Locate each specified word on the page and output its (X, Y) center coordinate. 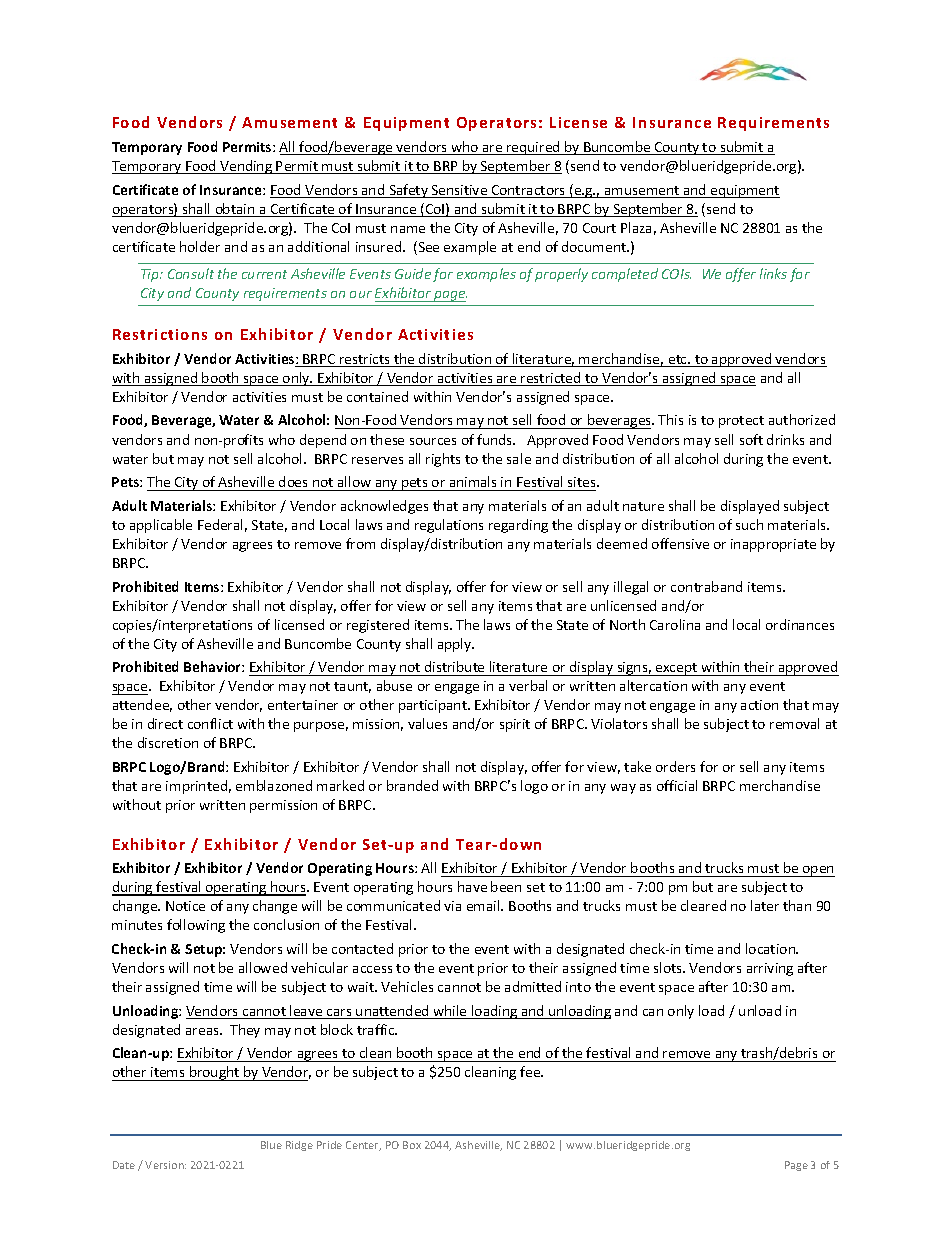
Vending (246, 167)
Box (412, 1145)
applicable (161, 526)
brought (215, 1073)
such (749, 524)
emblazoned (274, 785)
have (472, 886)
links (773, 273)
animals (473, 483)
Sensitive (460, 191)
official (677, 785)
